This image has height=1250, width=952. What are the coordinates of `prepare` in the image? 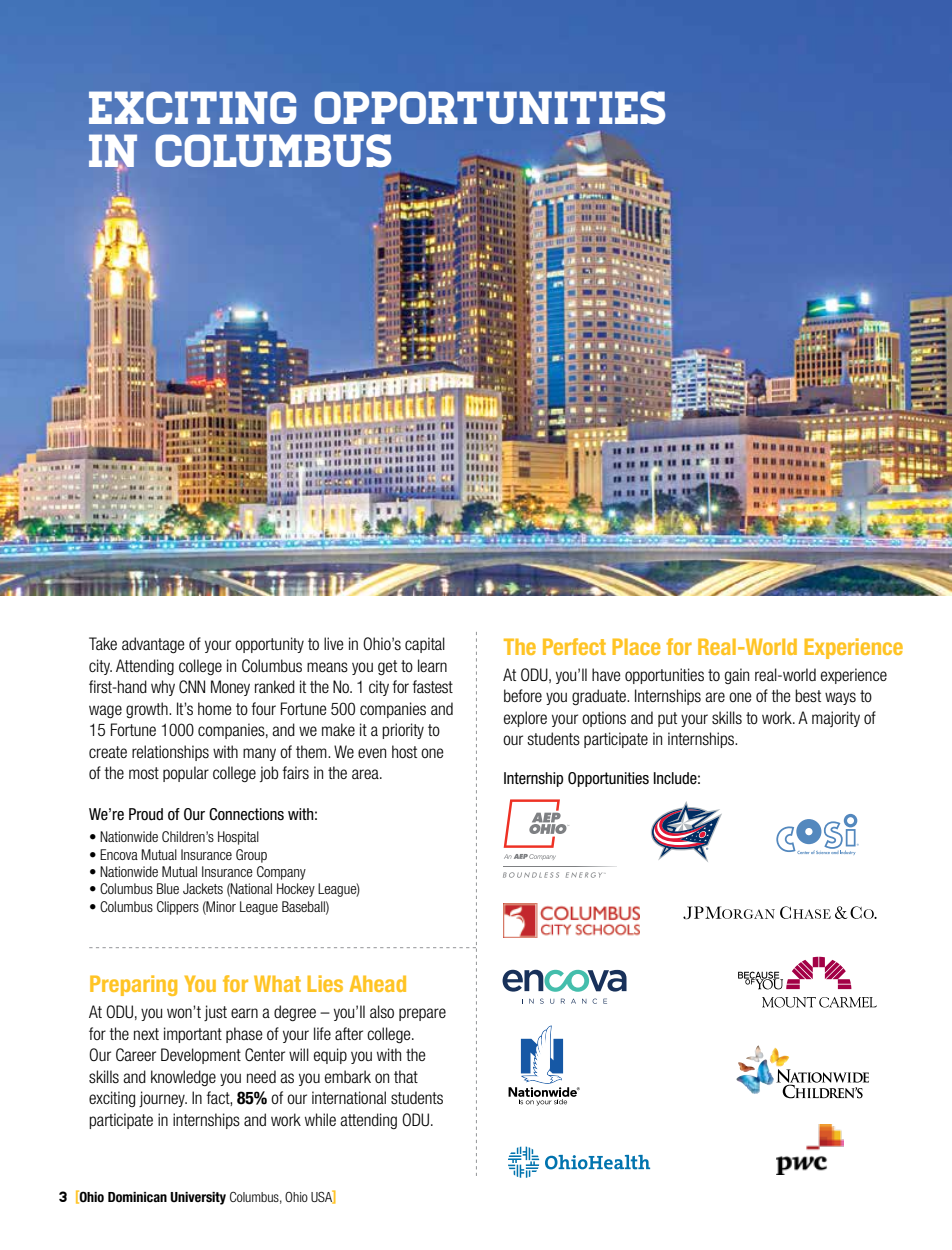 It's located at (422, 1014).
